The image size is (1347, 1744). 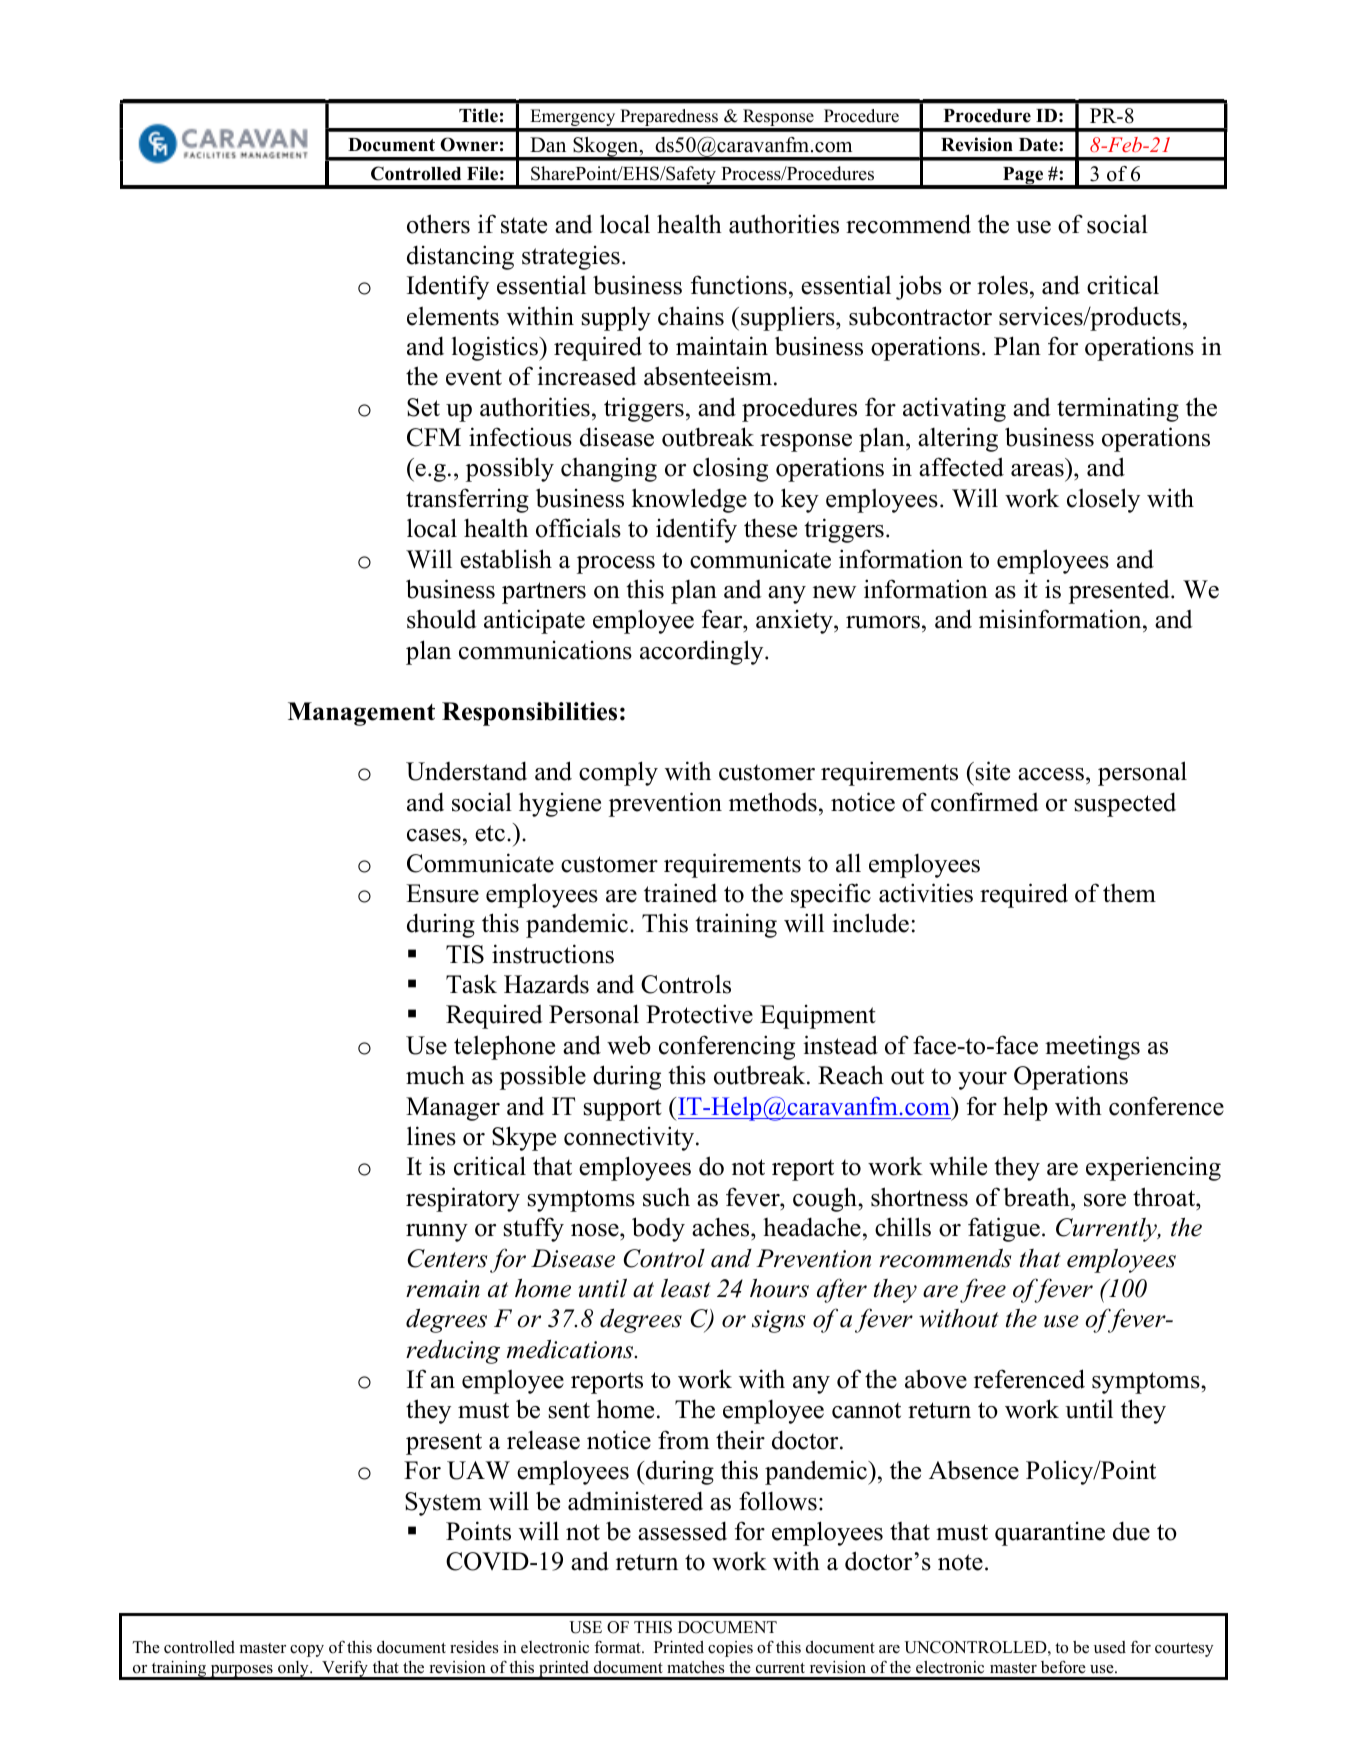 What do you see at coordinates (1092, 1048) in the image?
I see `meetings` at bounding box center [1092, 1048].
